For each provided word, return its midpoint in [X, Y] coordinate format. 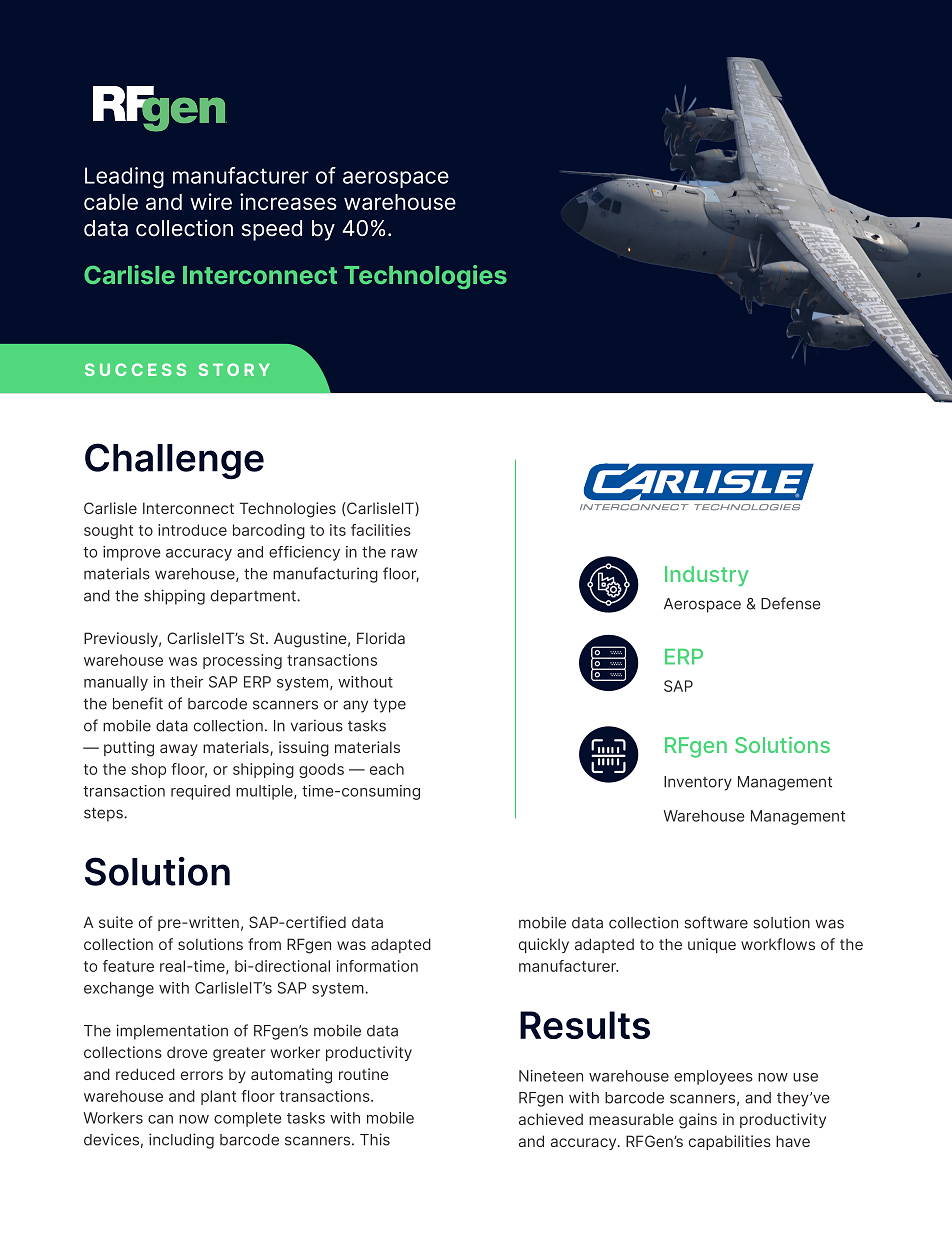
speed [271, 230]
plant [218, 1097]
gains [698, 1121]
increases [288, 201]
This [375, 1139]
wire [211, 201]
